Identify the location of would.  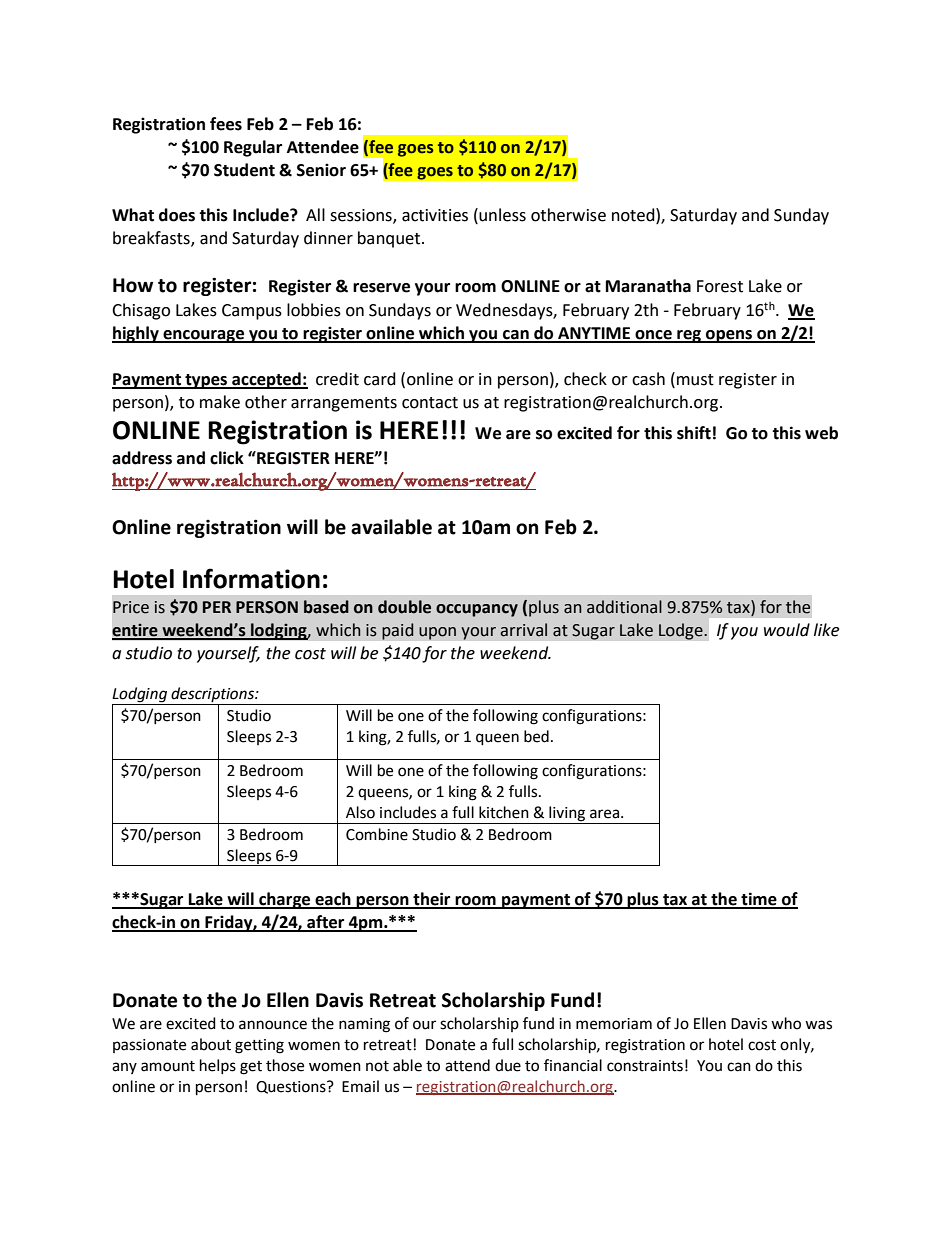
(787, 630).
